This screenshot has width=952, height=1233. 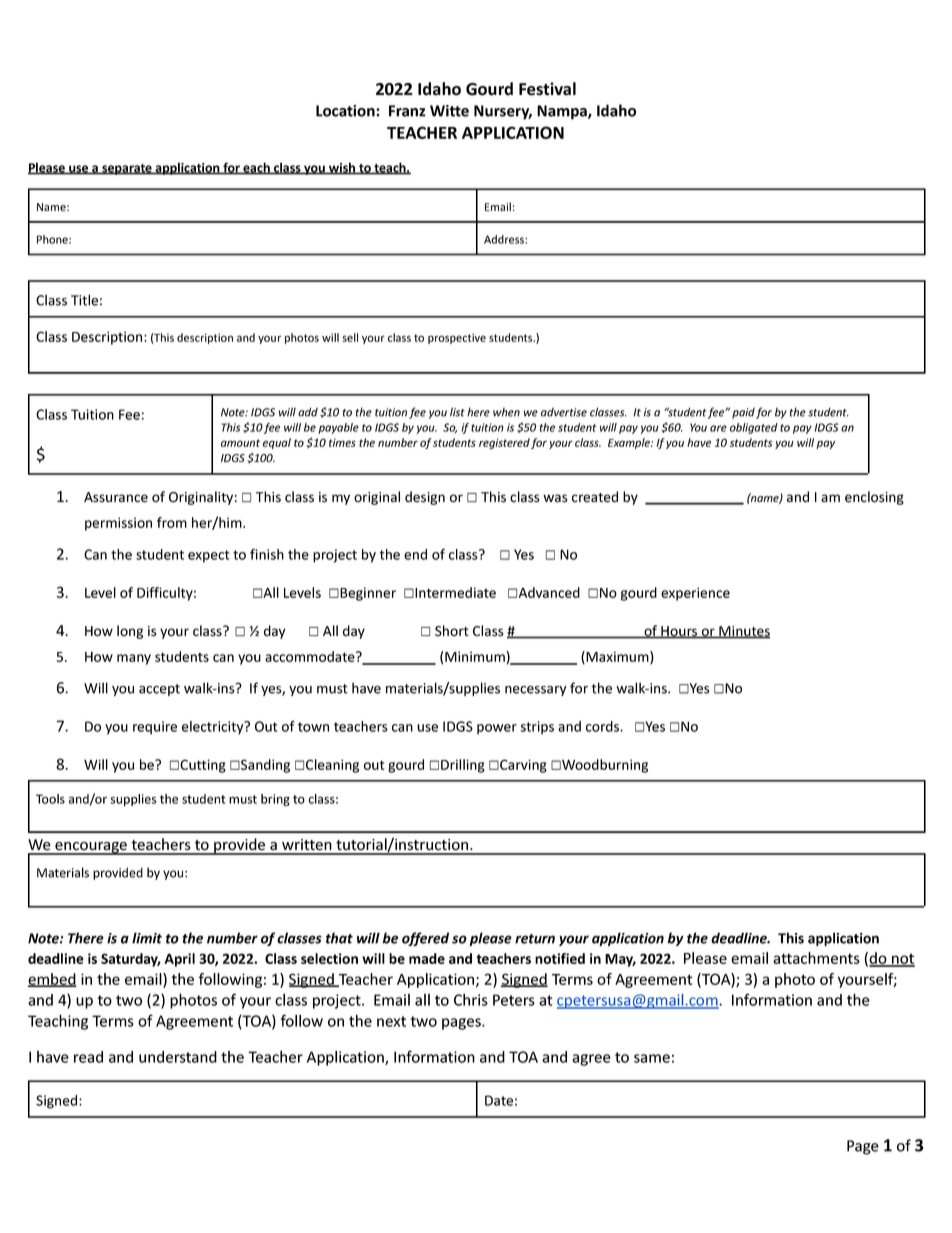 What do you see at coordinates (457, 338) in the screenshot?
I see `prospective` at bounding box center [457, 338].
